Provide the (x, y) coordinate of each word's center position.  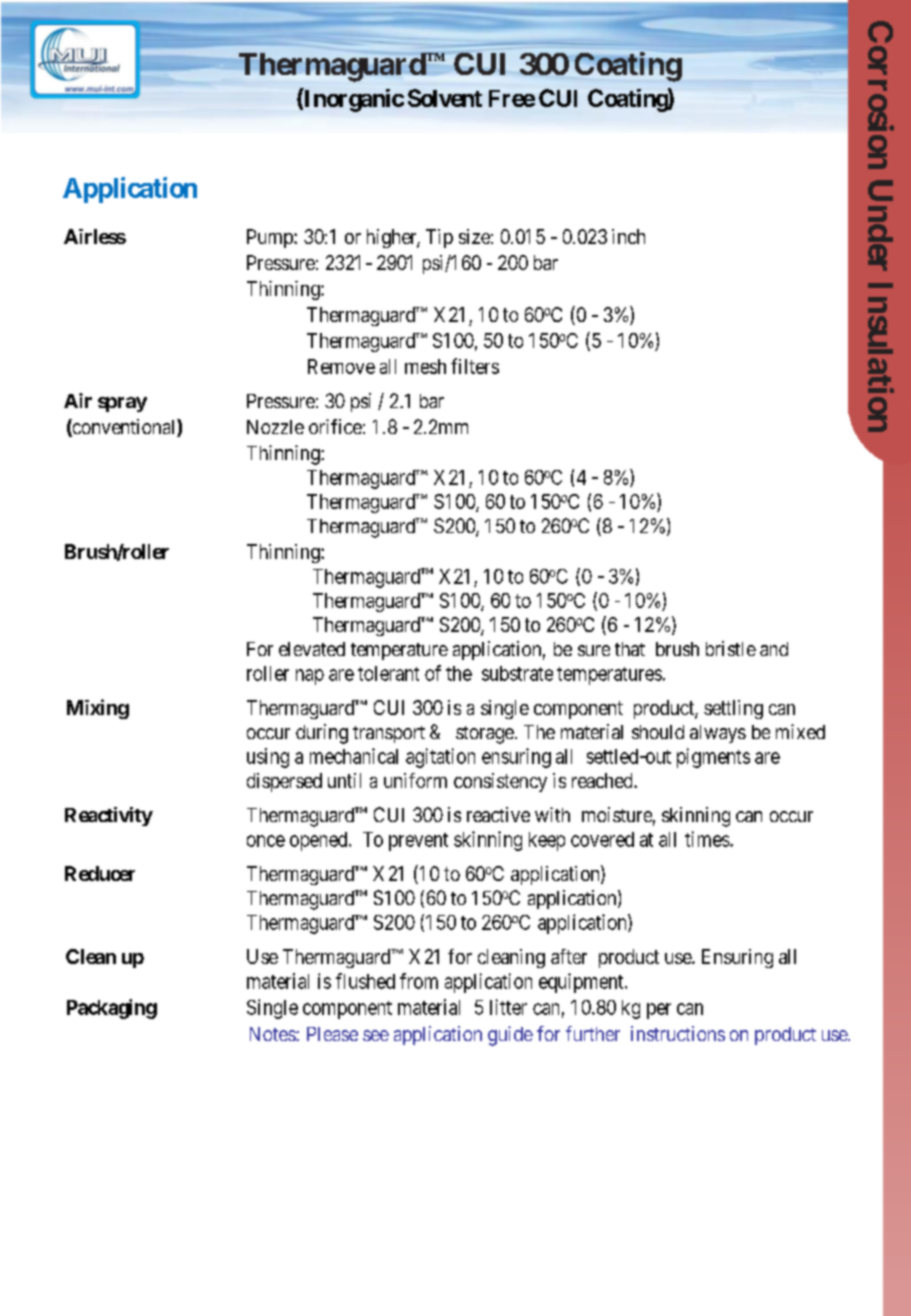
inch (628, 236)
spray (122, 404)
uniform (415, 780)
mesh (425, 366)
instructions (678, 1033)
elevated (312, 649)
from (419, 981)
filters (475, 366)
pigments (713, 758)
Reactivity (109, 816)
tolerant (388, 673)
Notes (273, 1034)
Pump (271, 238)
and (774, 649)
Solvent (445, 98)
